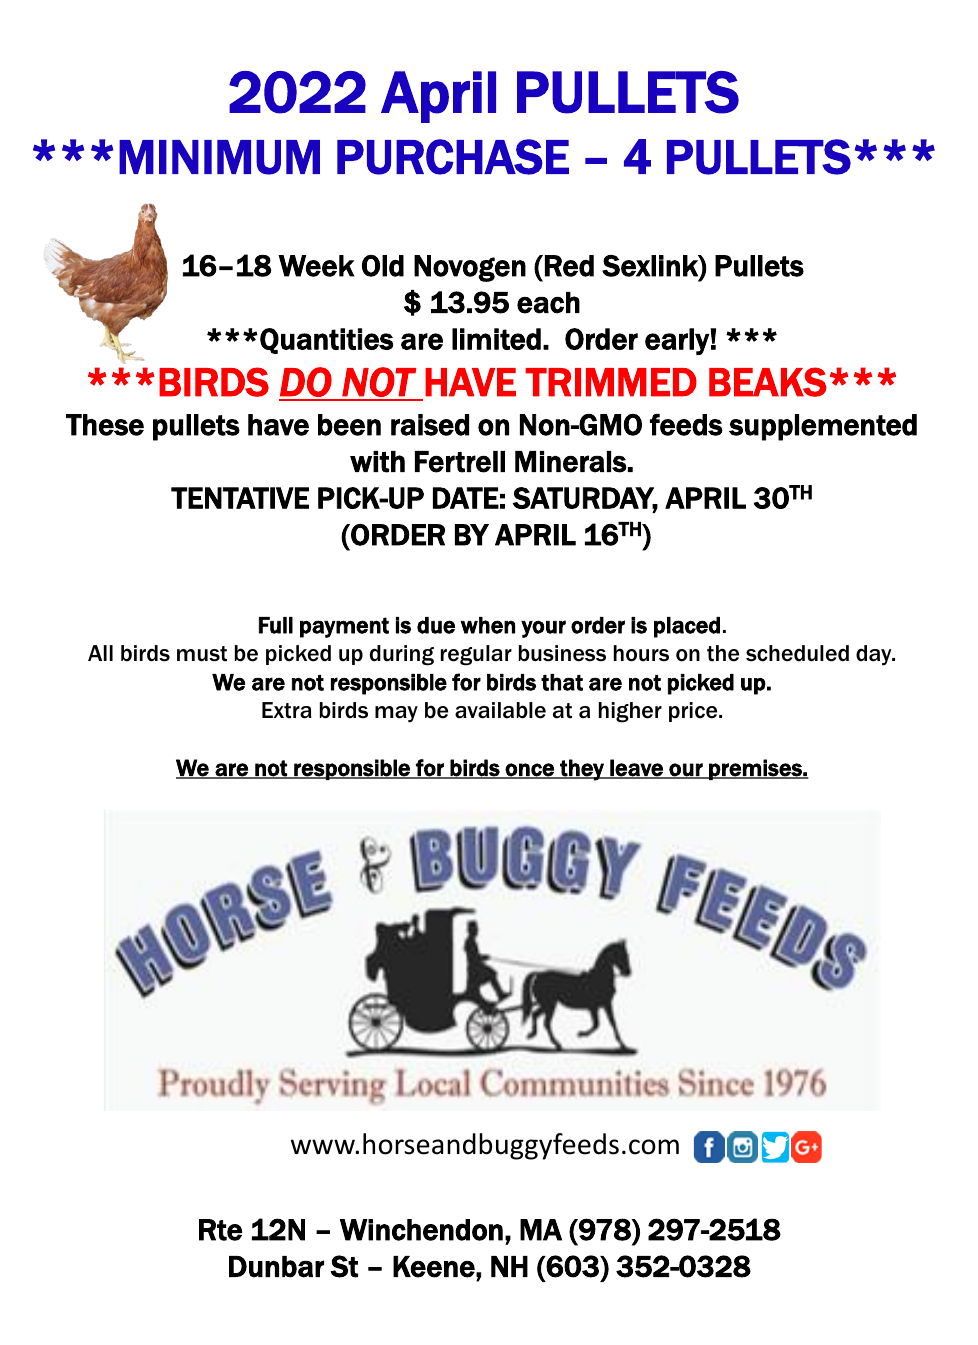  I want to click on PURCHASE, so click(453, 157).
